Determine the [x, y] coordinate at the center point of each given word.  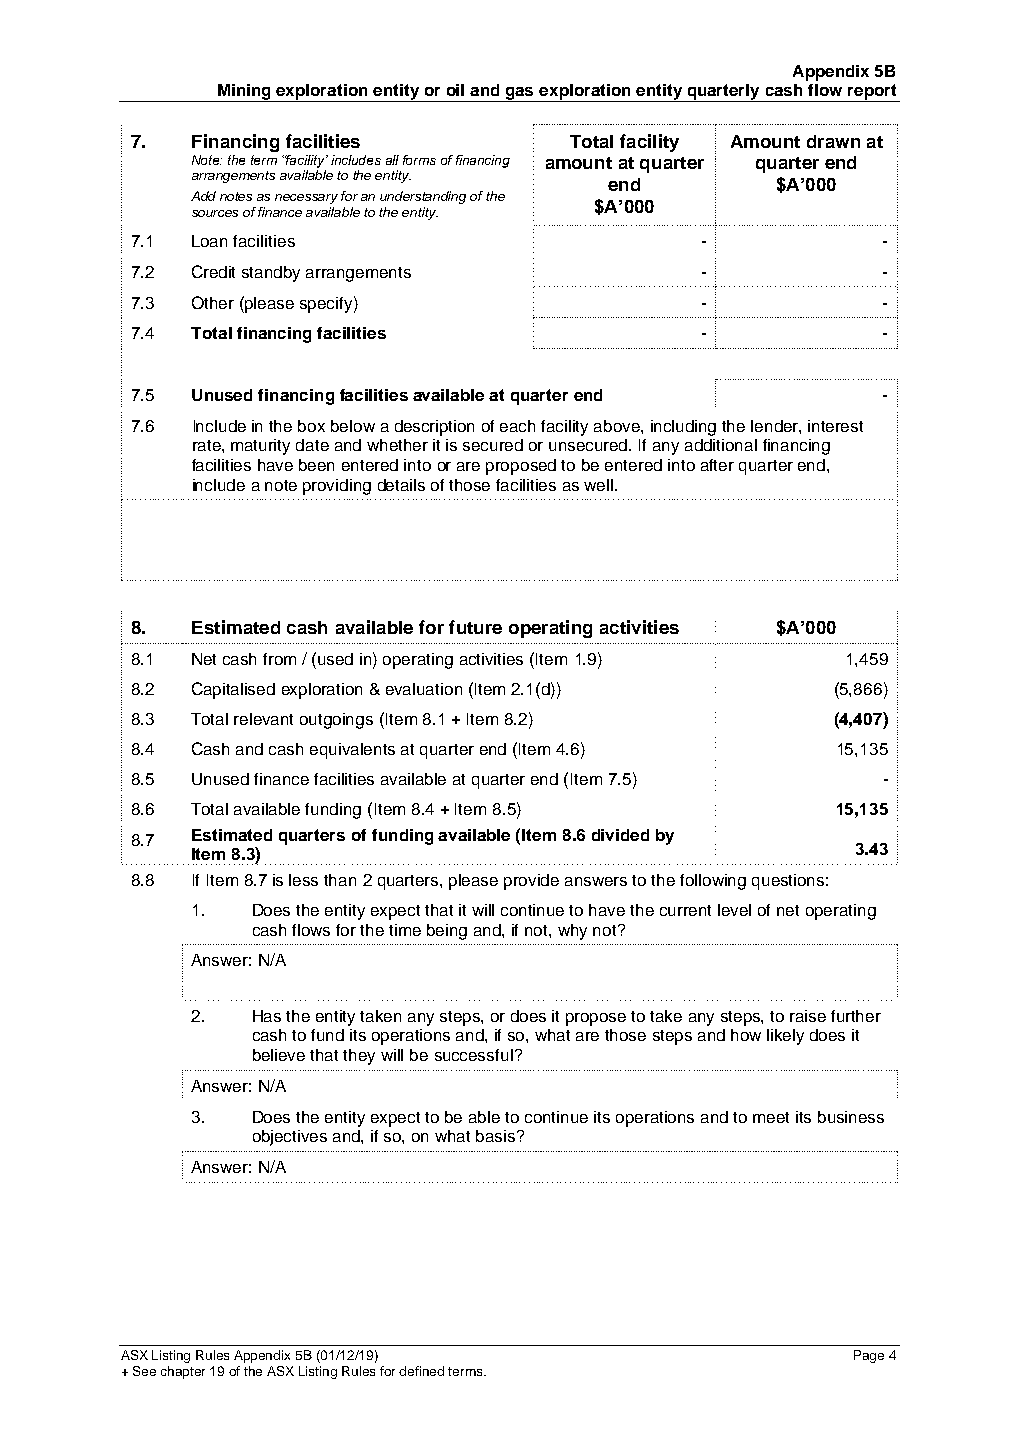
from [279, 659]
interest [835, 426]
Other [213, 302]
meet [771, 1117]
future [475, 627]
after [717, 465]
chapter [183, 1372]
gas [520, 94]
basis [497, 1136]
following [713, 882]
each [517, 426]
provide [531, 882]
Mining [244, 93]
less [303, 880]
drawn [833, 141]
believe [279, 1055]
